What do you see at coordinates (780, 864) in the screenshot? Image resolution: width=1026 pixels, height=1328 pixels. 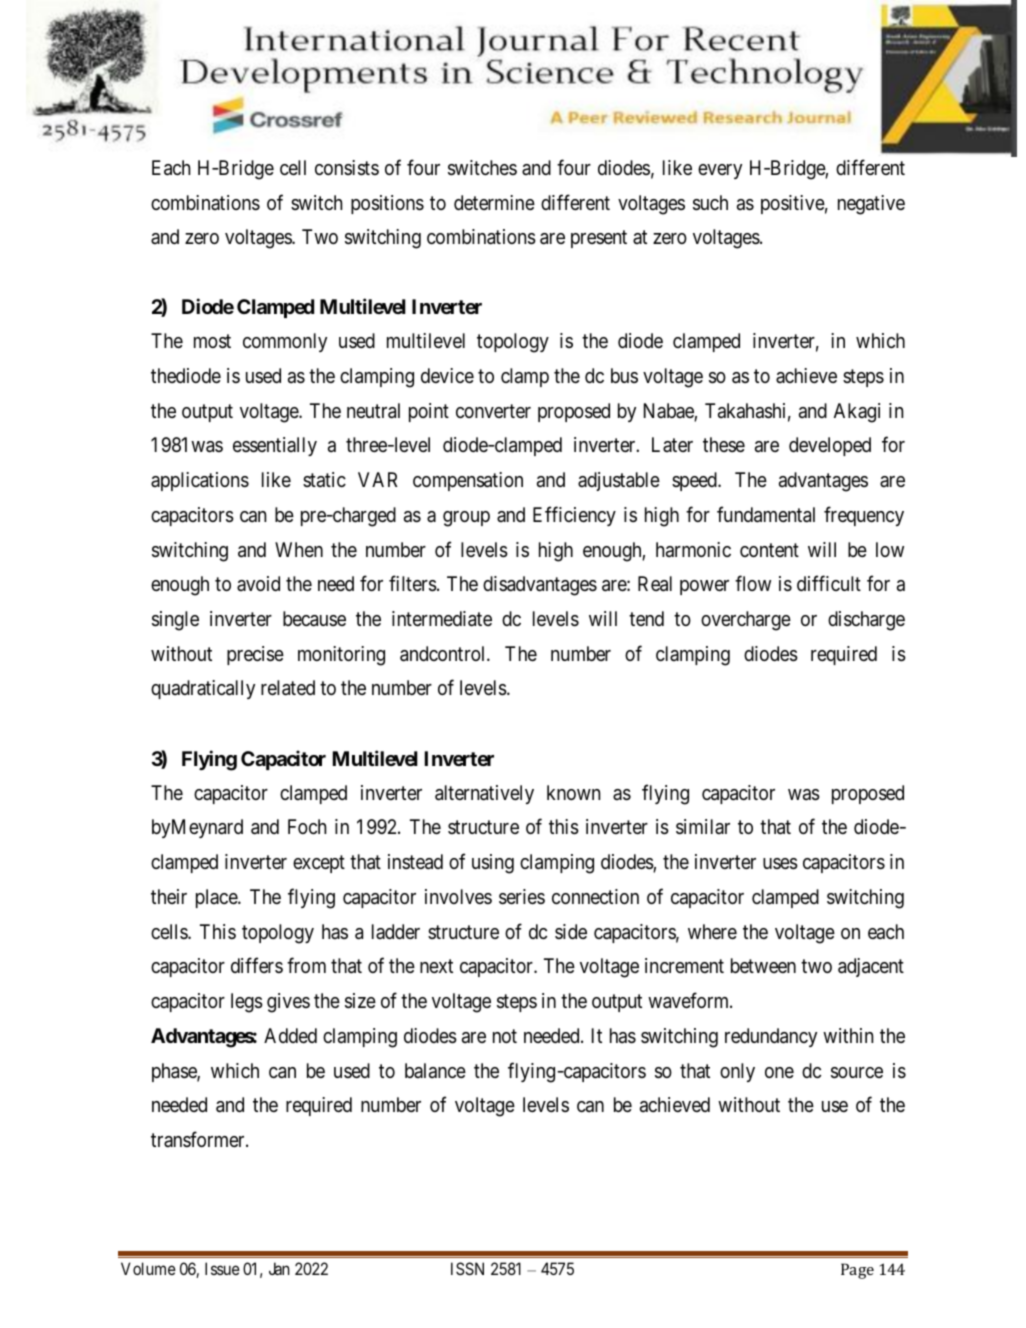 I see `uses` at bounding box center [780, 864].
